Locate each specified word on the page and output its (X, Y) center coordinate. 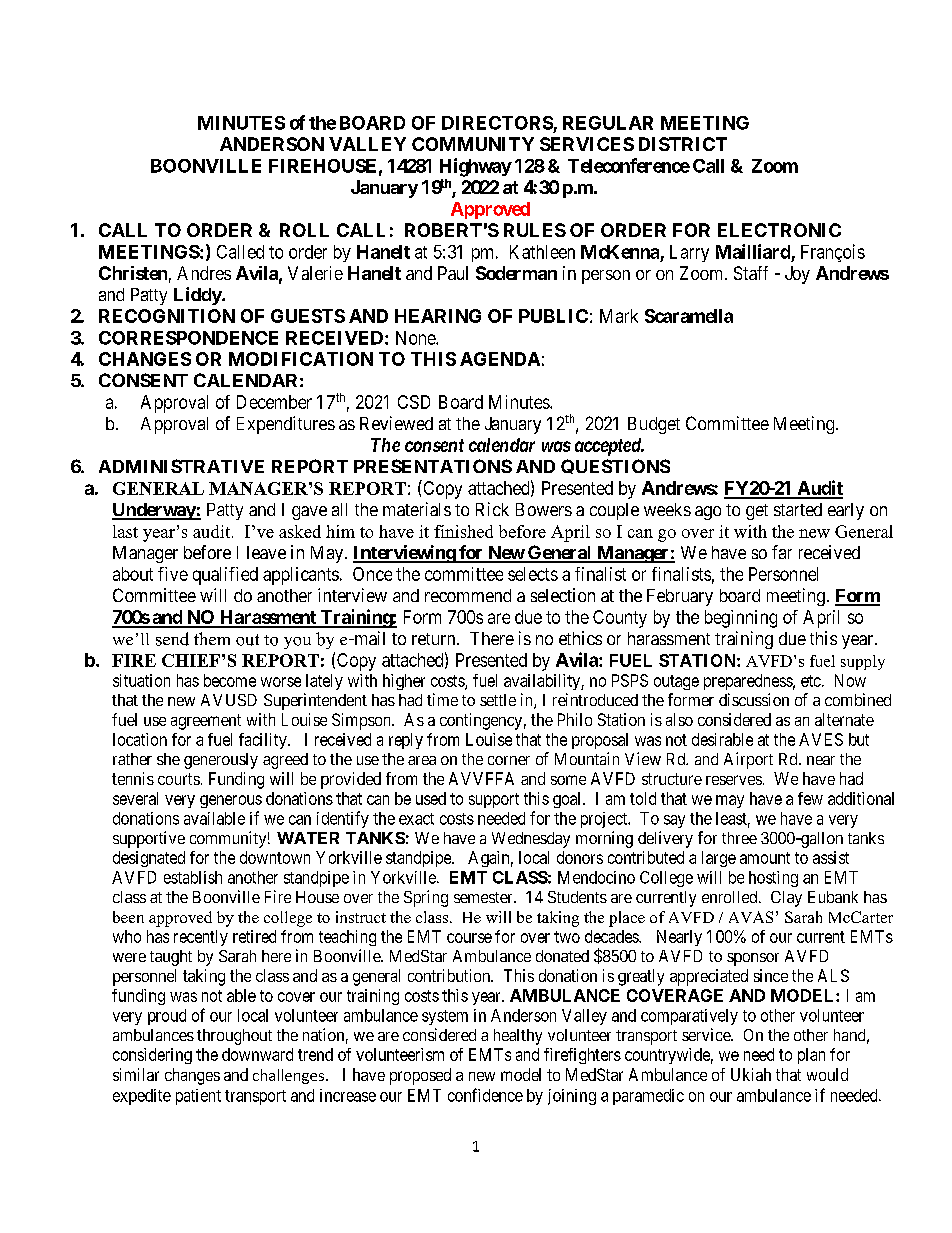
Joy (797, 275)
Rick (492, 509)
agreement (206, 722)
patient (198, 1097)
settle (498, 700)
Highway (476, 167)
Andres (204, 273)
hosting (773, 879)
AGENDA (500, 359)
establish (193, 877)
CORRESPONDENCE (188, 338)
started (798, 509)
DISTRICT (683, 144)
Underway (154, 511)
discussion (754, 699)
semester (484, 897)
